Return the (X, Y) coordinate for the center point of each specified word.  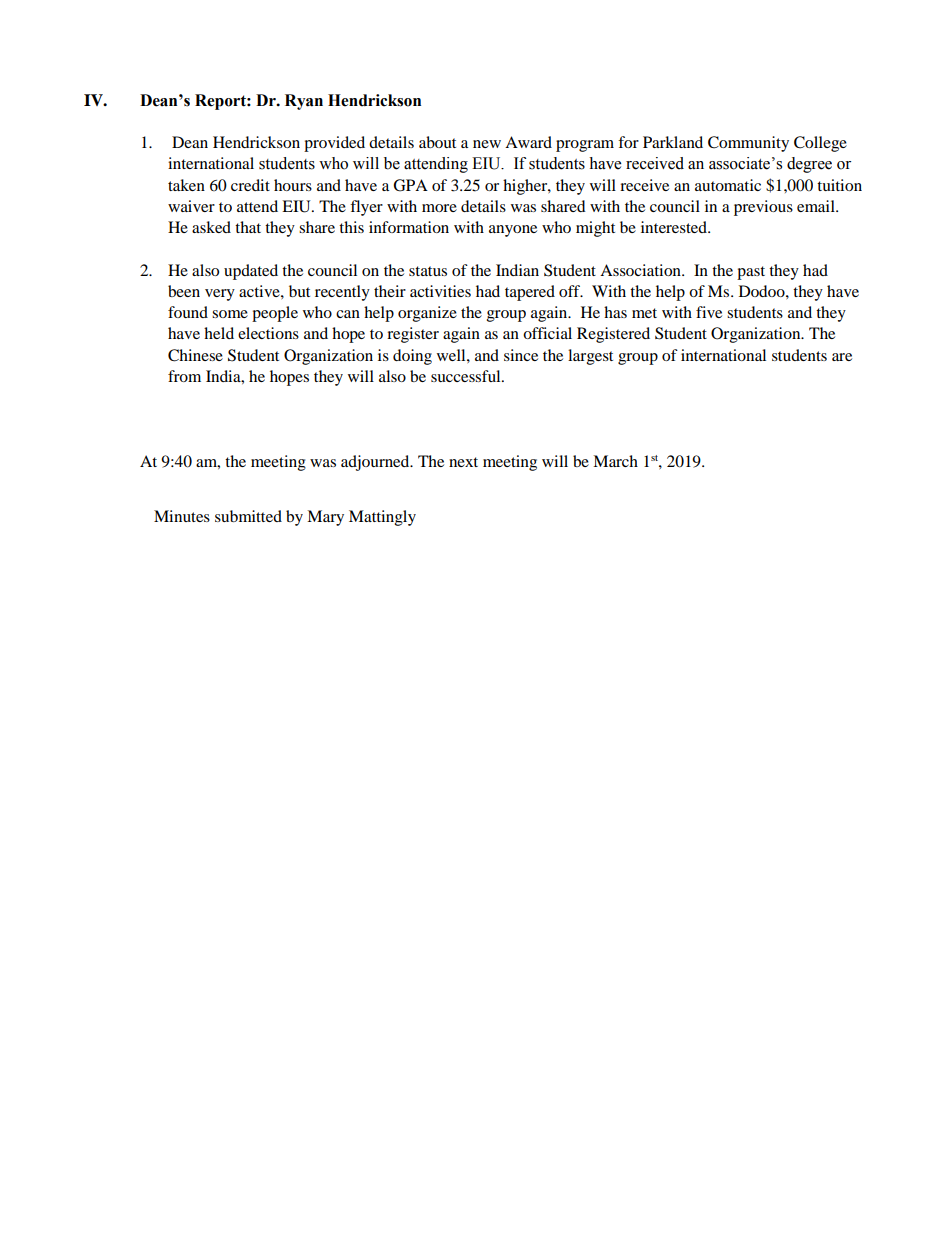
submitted (248, 516)
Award (528, 142)
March (615, 461)
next (463, 462)
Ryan (304, 102)
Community (748, 144)
